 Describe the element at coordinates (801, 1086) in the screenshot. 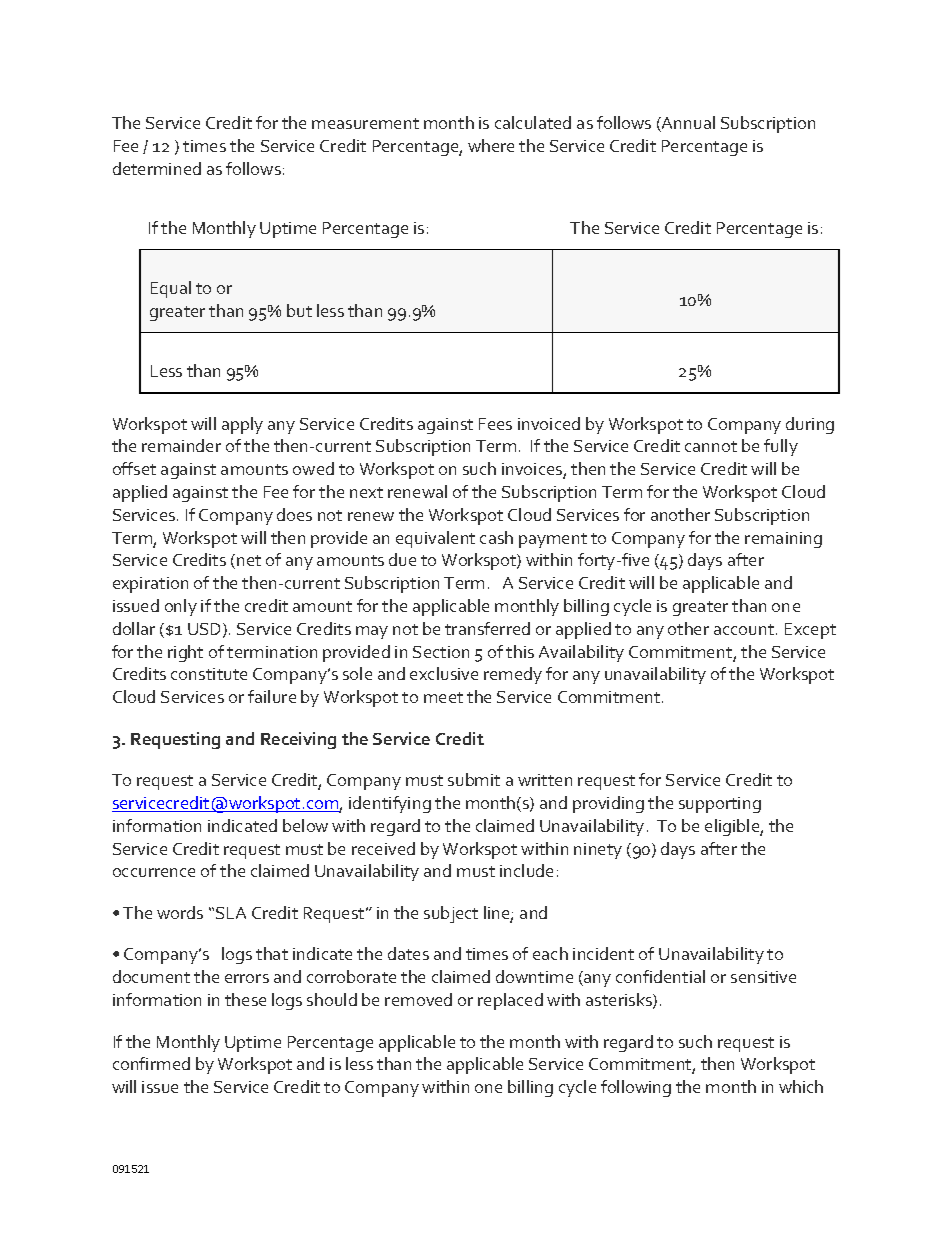

I see `which` at that location.
